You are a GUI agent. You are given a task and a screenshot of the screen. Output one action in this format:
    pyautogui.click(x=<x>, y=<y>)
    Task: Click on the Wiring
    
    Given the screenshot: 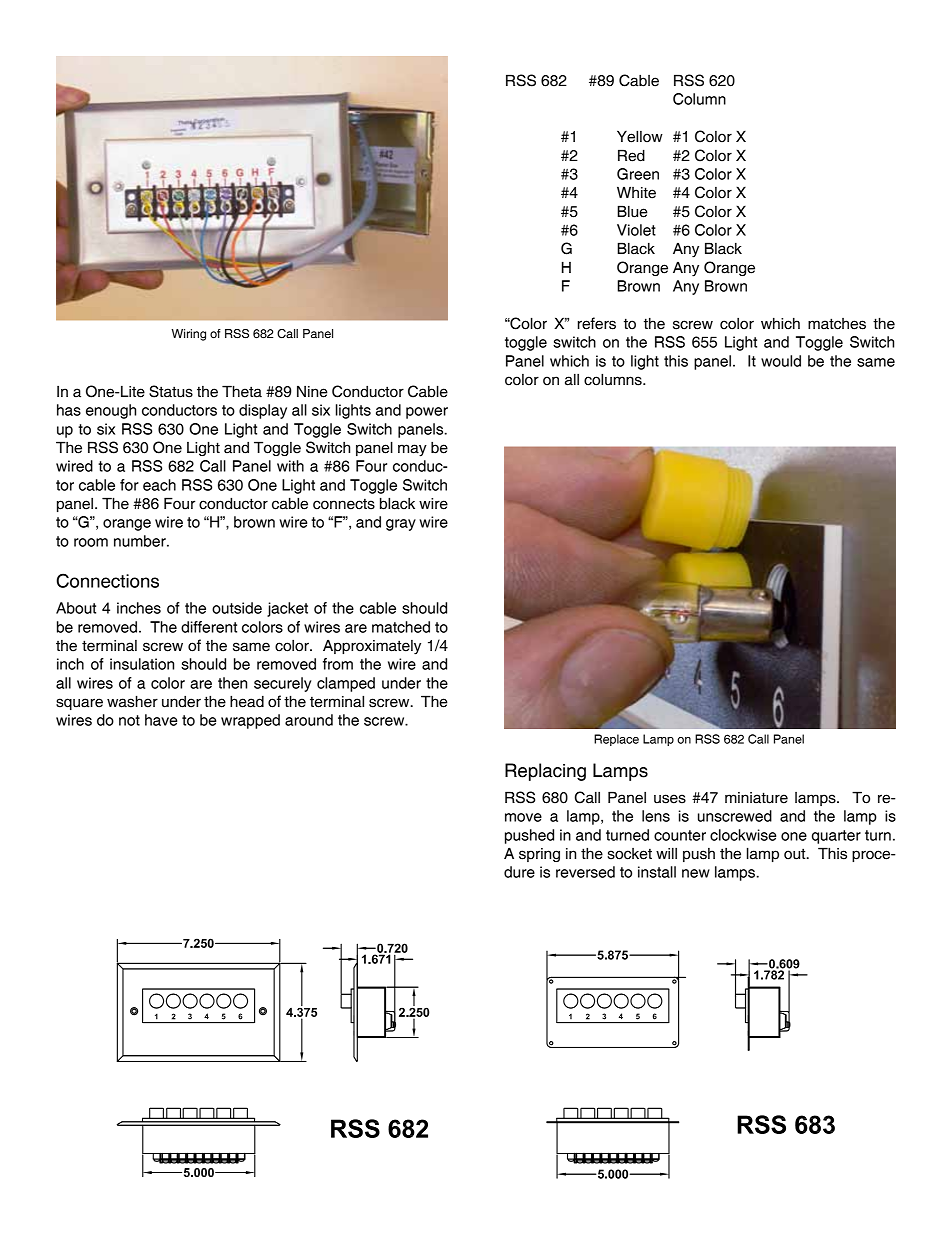 What is the action you would take?
    pyautogui.click(x=188, y=335)
